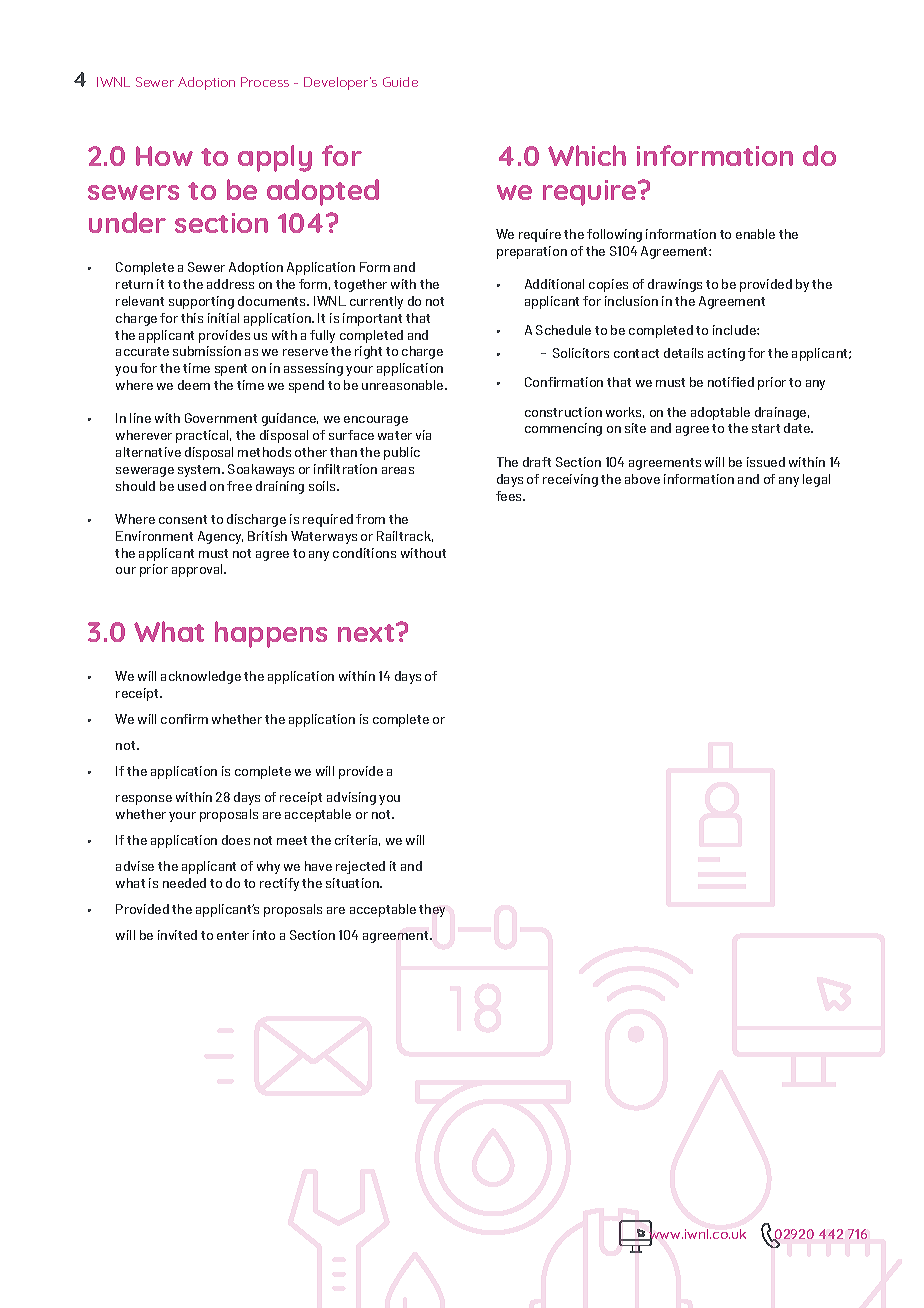 Image resolution: width=924 pixels, height=1308 pixels. What do you see at coordinates (367, 632) in the document?
I see `next` at bounding box center [367, 632].
